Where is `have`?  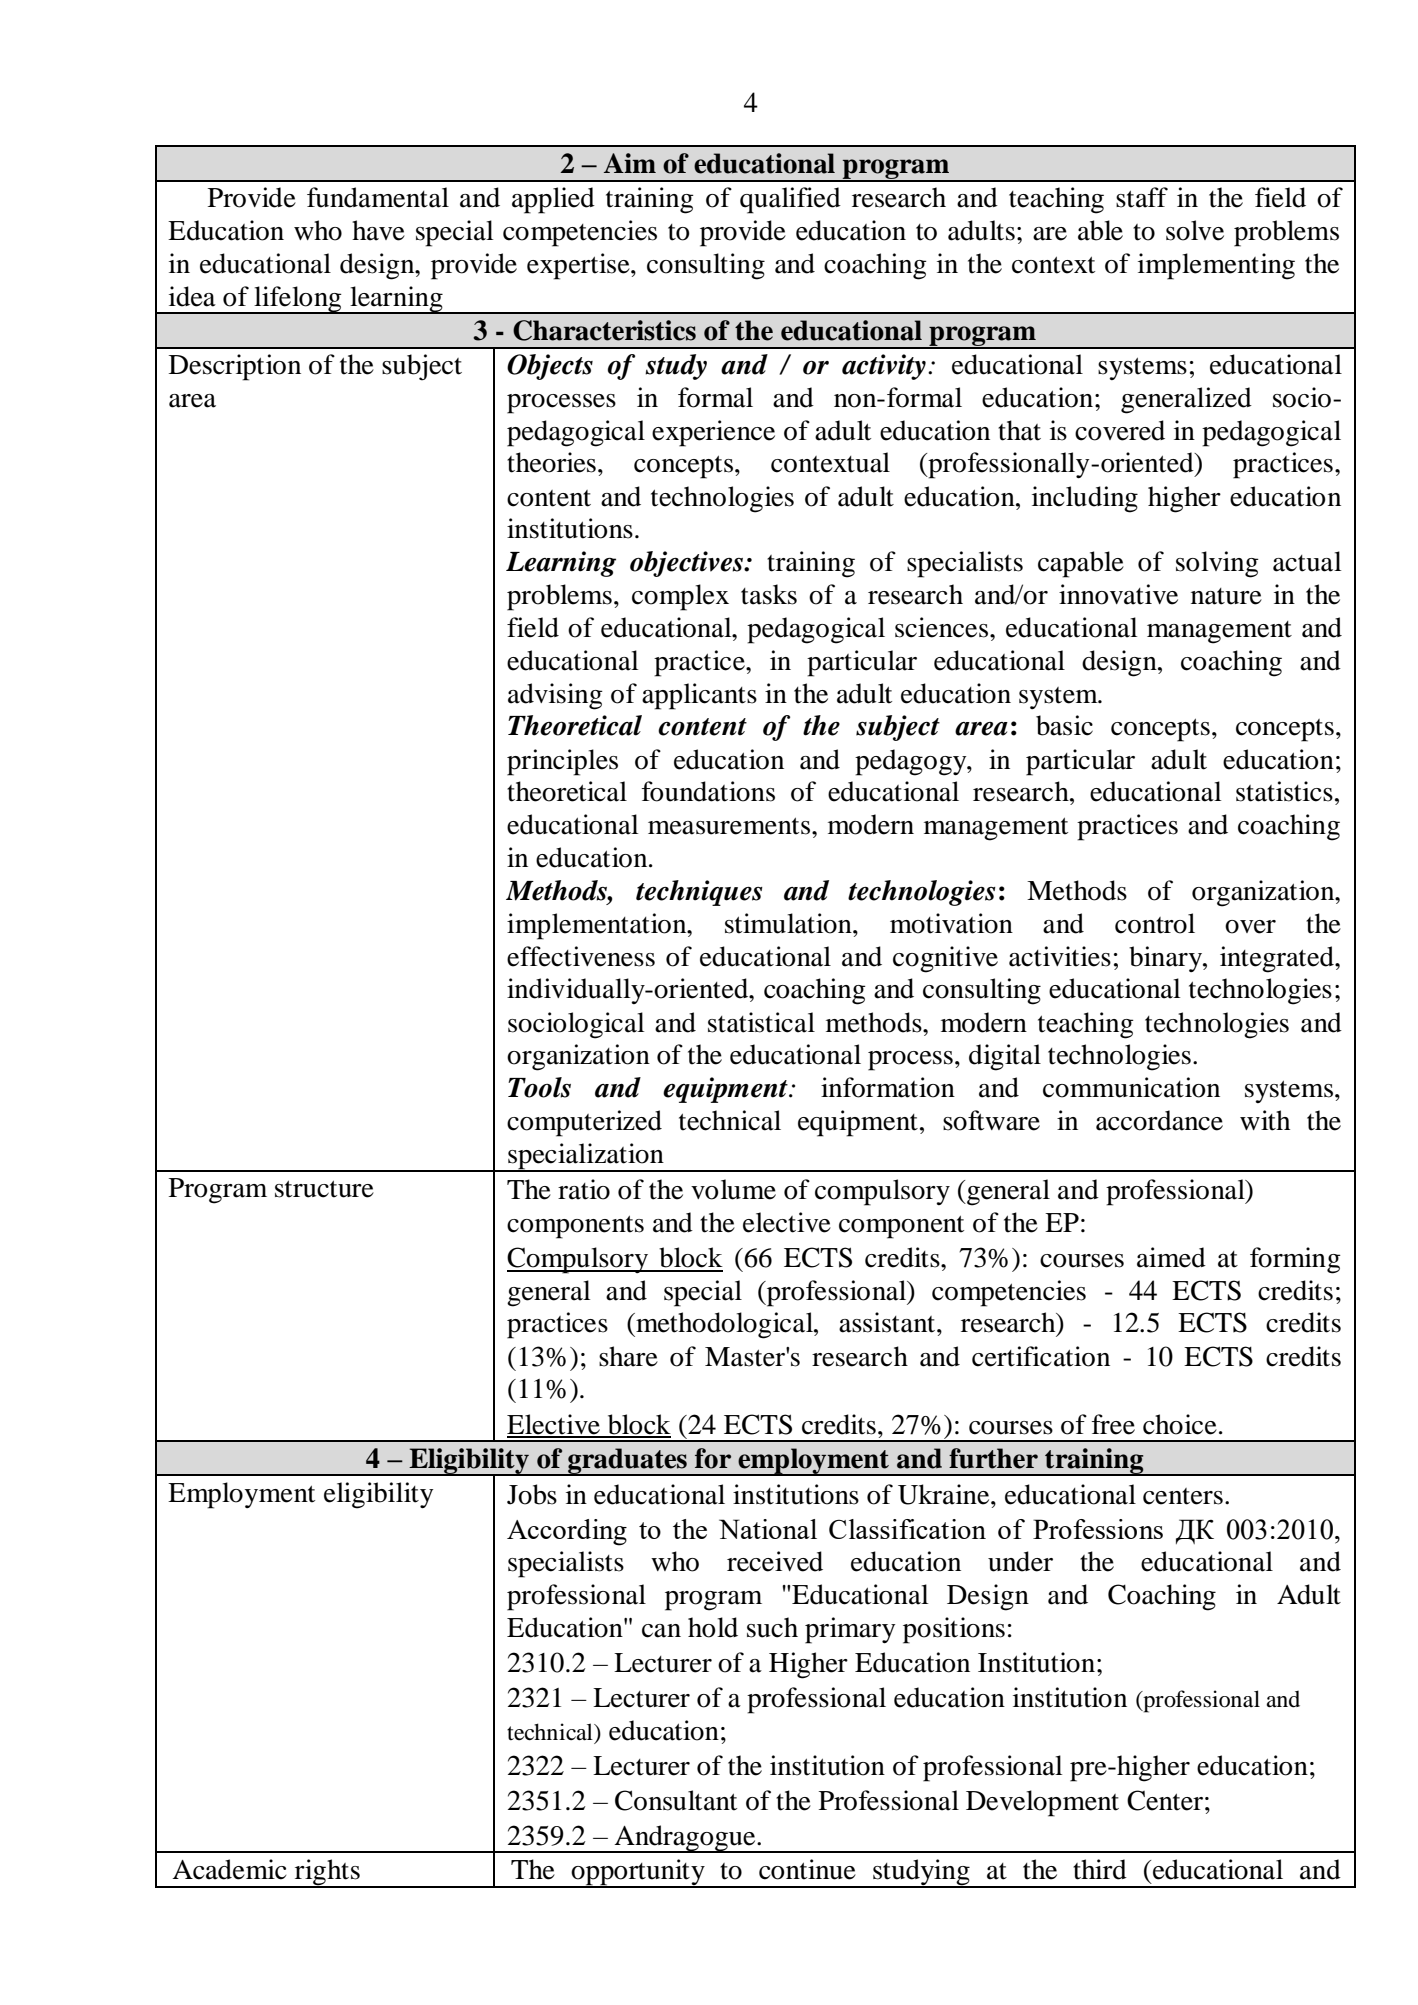 have is located at coordinates (378, 230).
